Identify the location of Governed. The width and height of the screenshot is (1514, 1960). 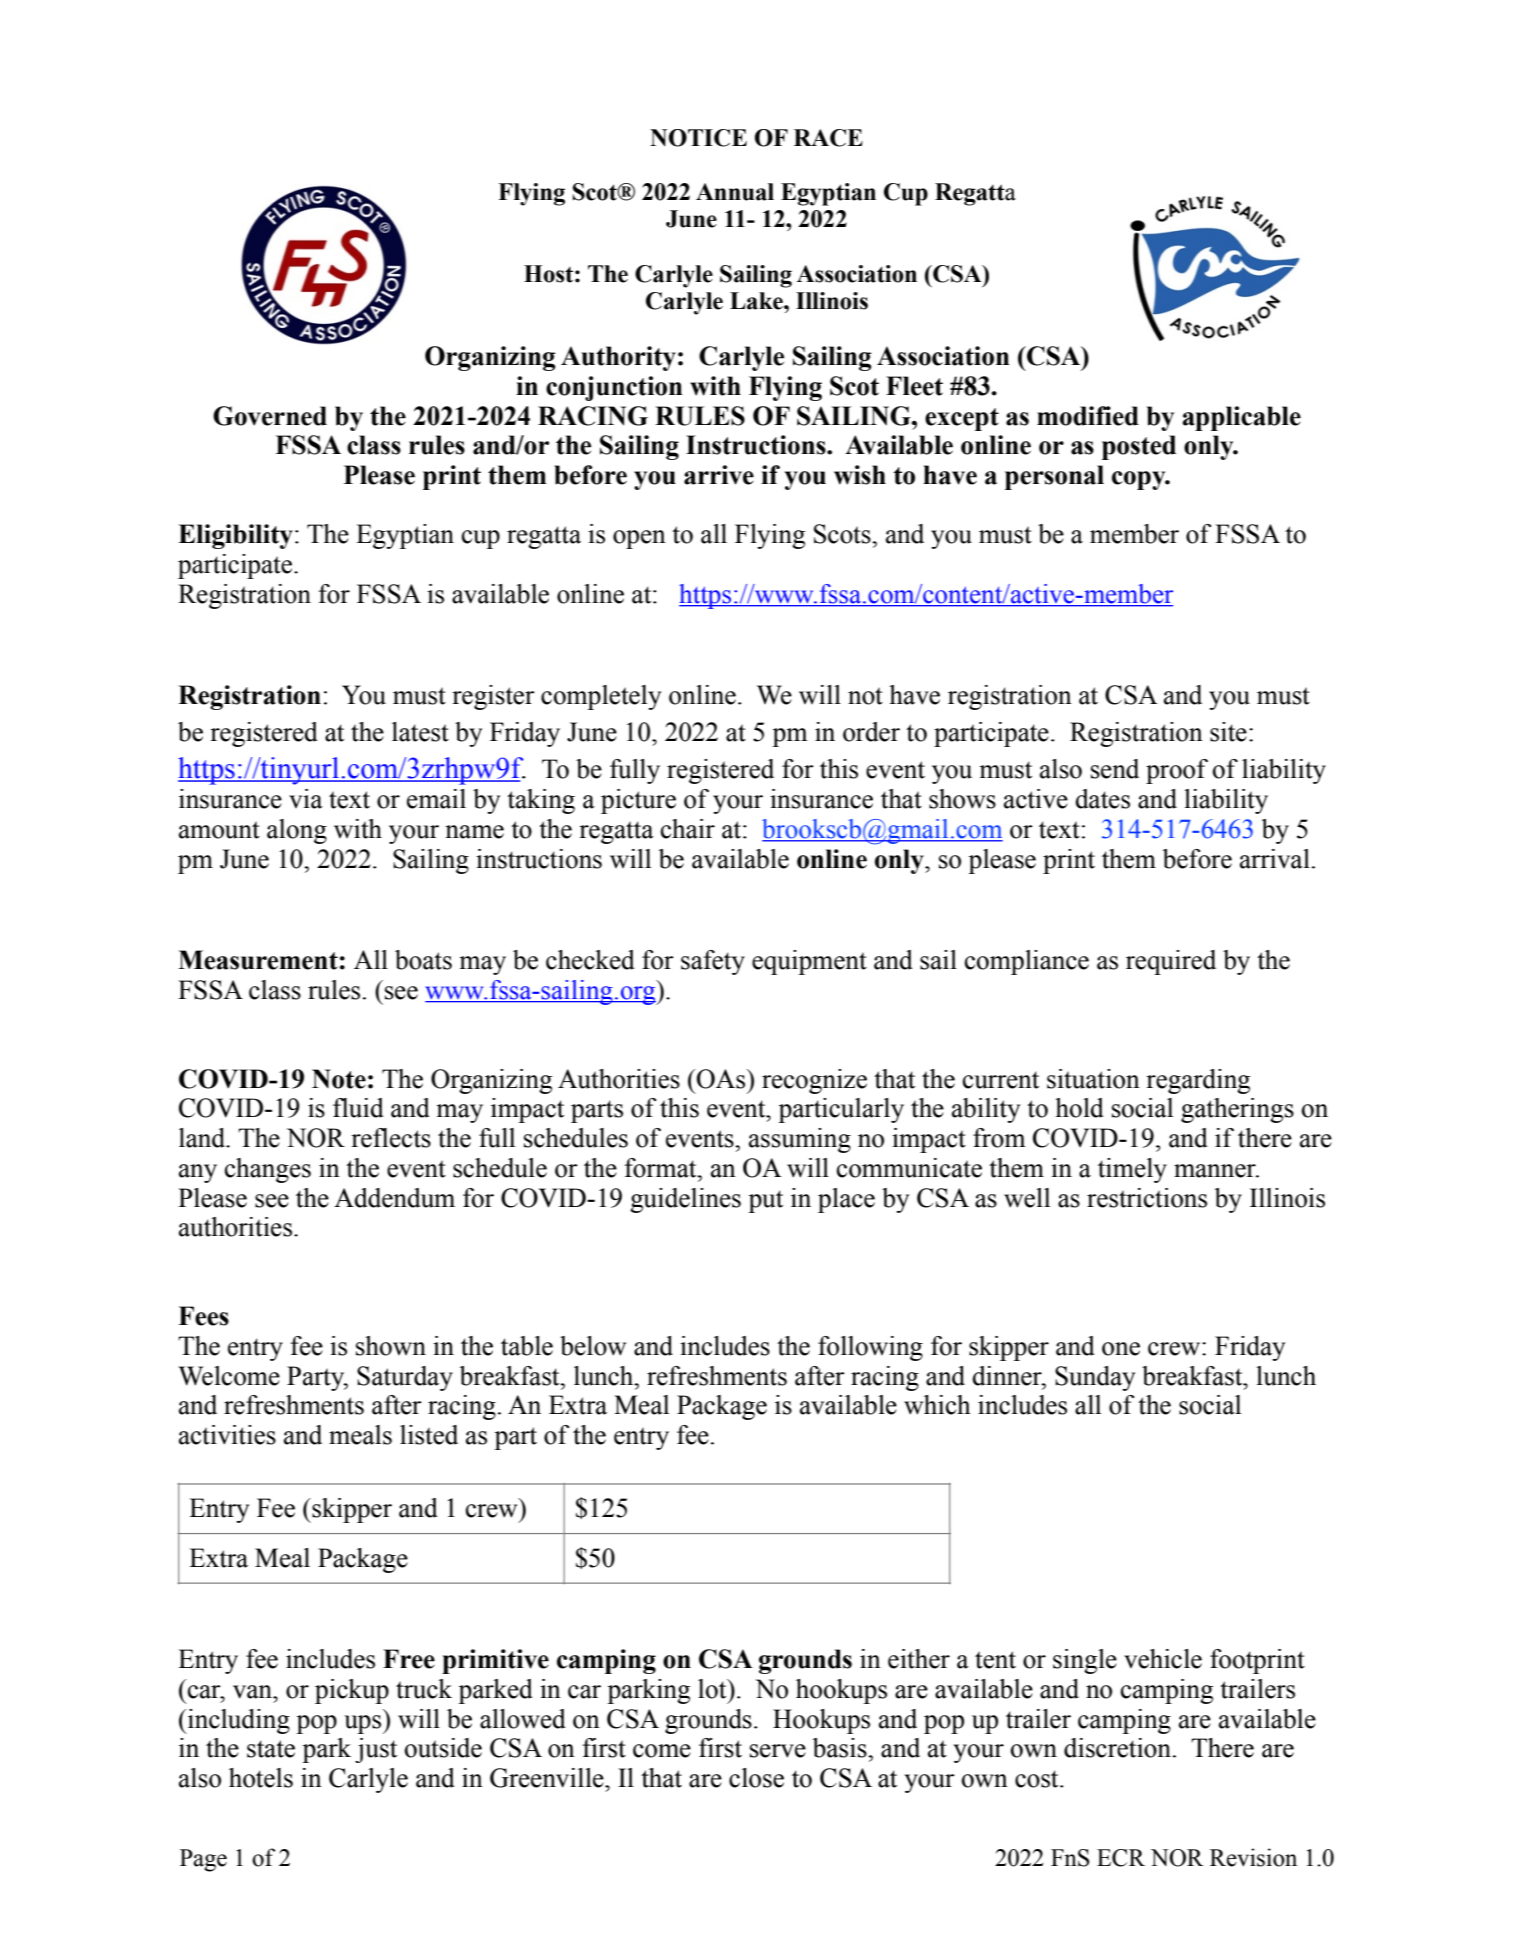
(270, 416).
